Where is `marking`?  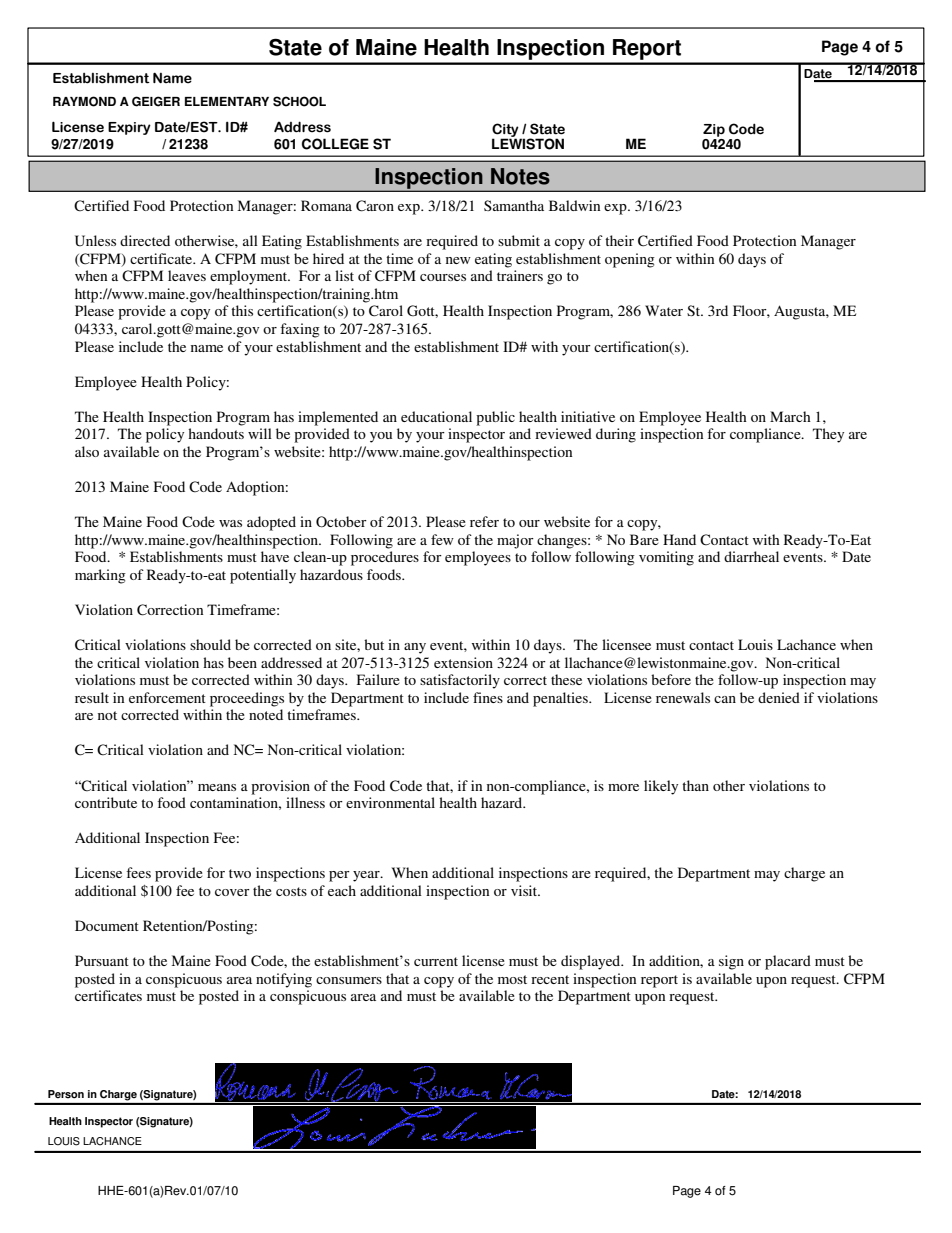
marking is located at coordinates (100, 576).
